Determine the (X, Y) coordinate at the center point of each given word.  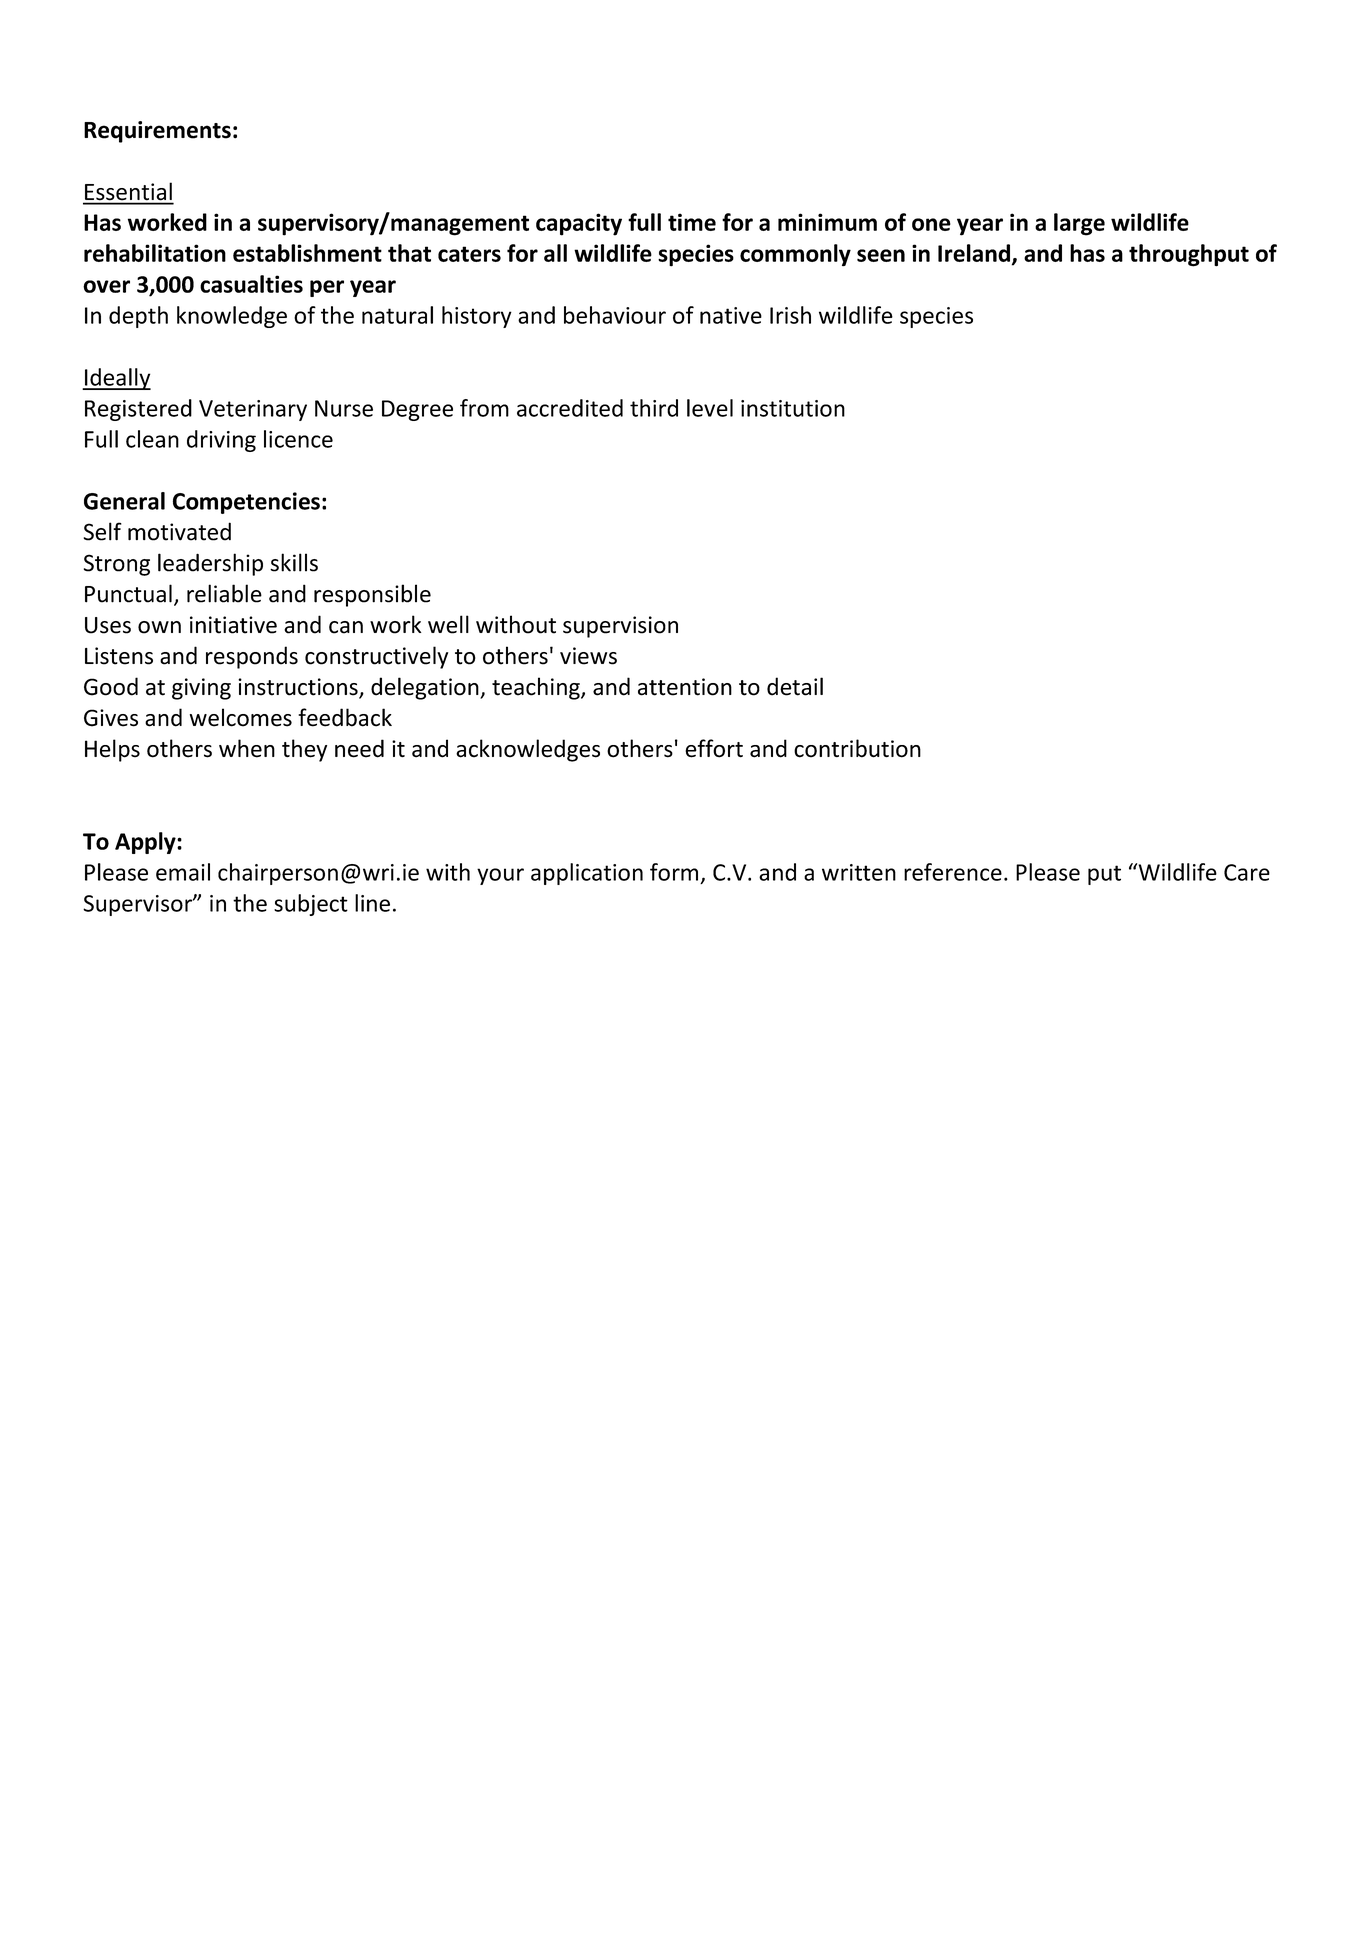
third (654, 408)
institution (793, 408)
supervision (620, 627)
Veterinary (253, 410)
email (183, 872)
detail (795, 686)
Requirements (157, 132)
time (692, 222)
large (1079, 224)
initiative (233, 625)
